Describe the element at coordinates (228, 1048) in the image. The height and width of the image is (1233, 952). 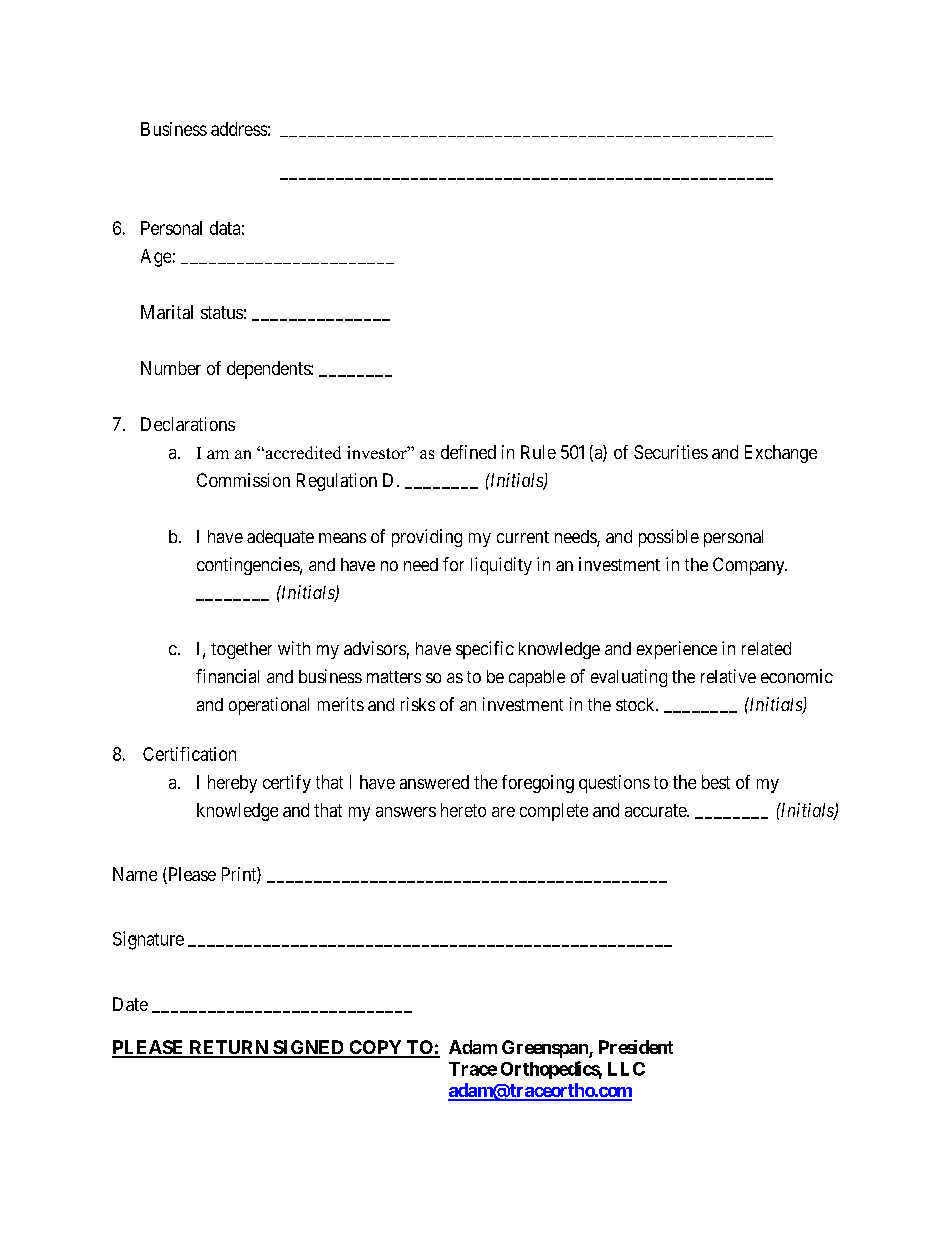
I see `RETURN` at that location.
